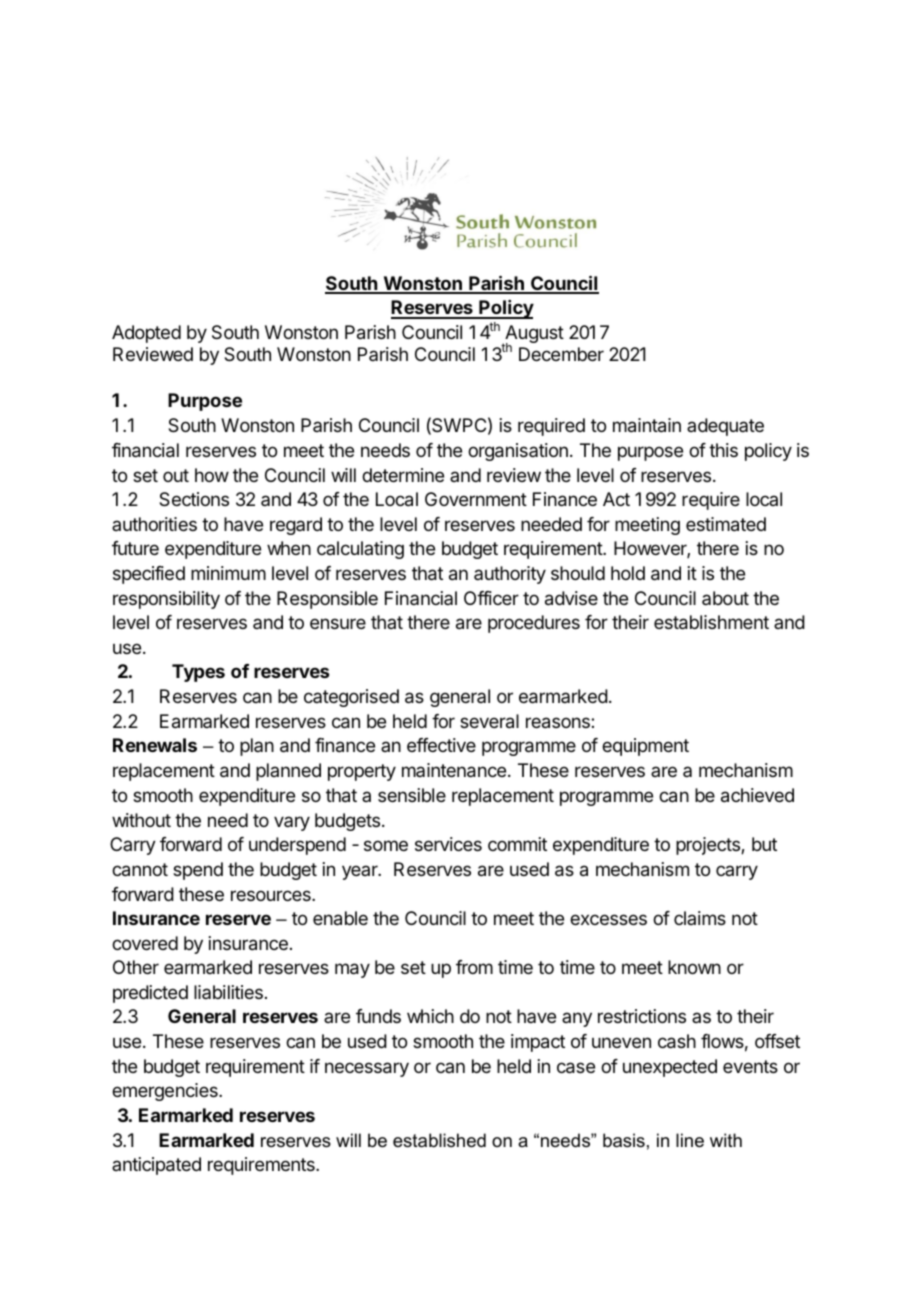  Describe the element at coordinates (645, 747) in the page. I see `equipment` at that location.
